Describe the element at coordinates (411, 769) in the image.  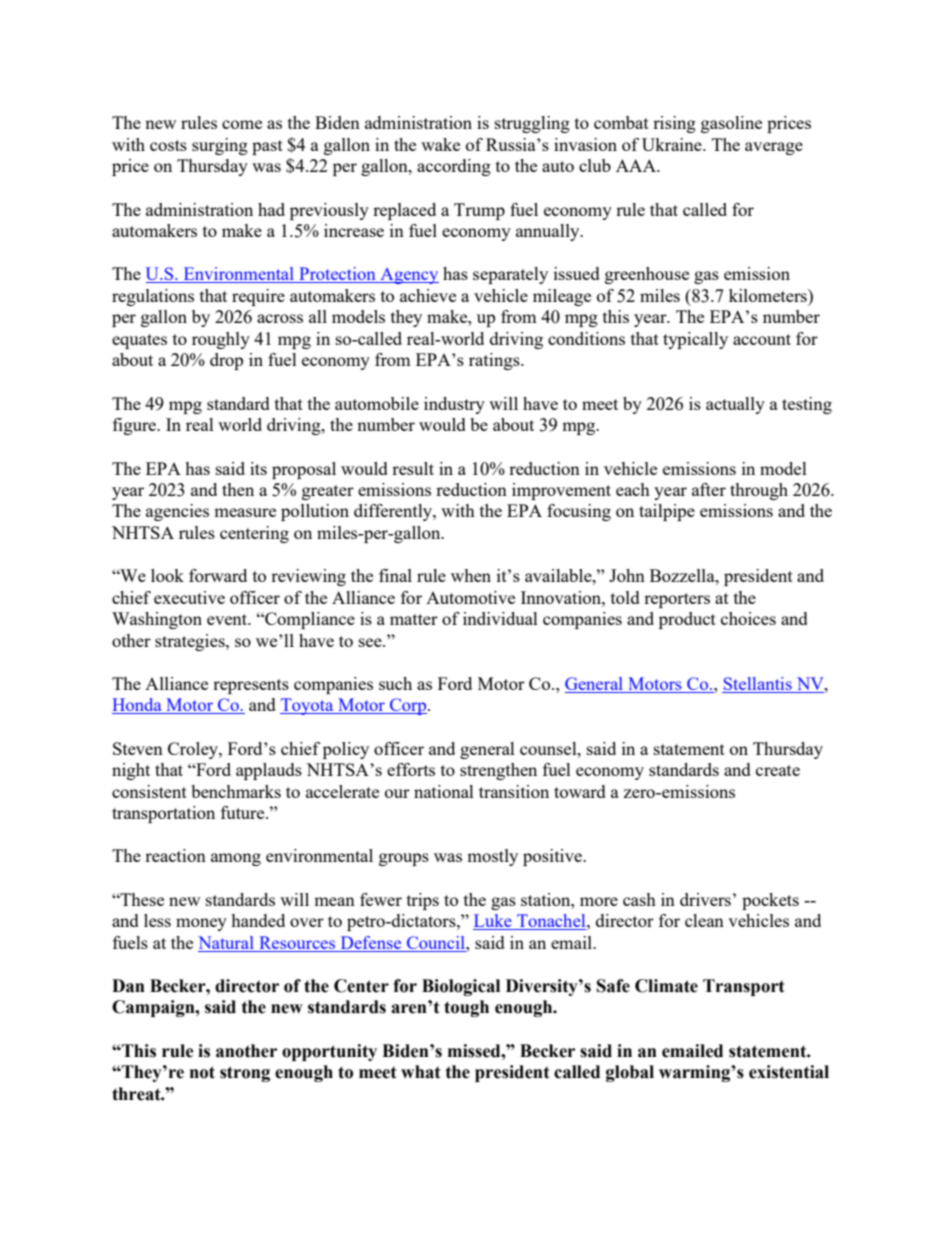
I see `efforts` at that location.
